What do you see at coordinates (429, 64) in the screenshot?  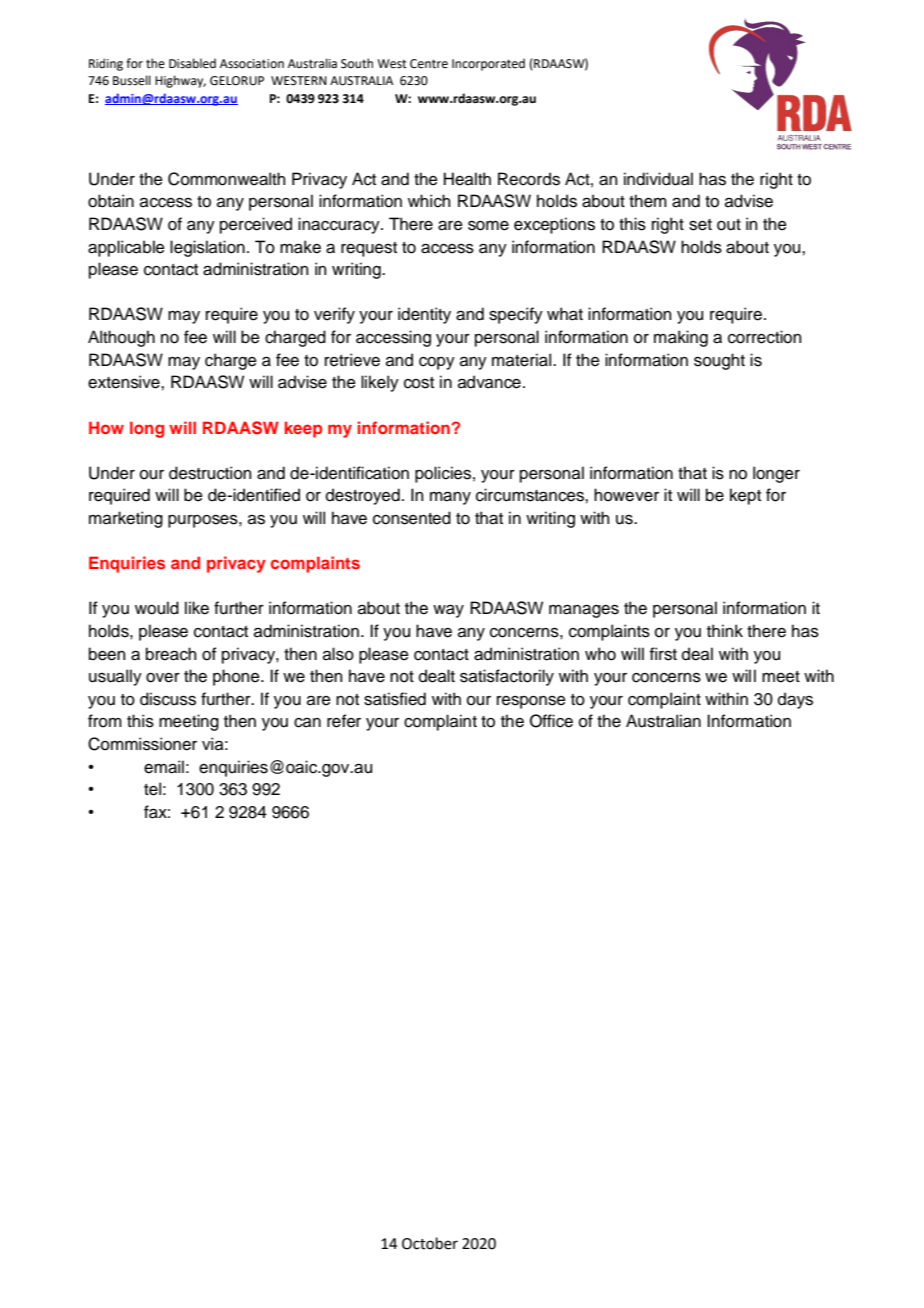 I see `Centre` at bounding box center [429, 64].
